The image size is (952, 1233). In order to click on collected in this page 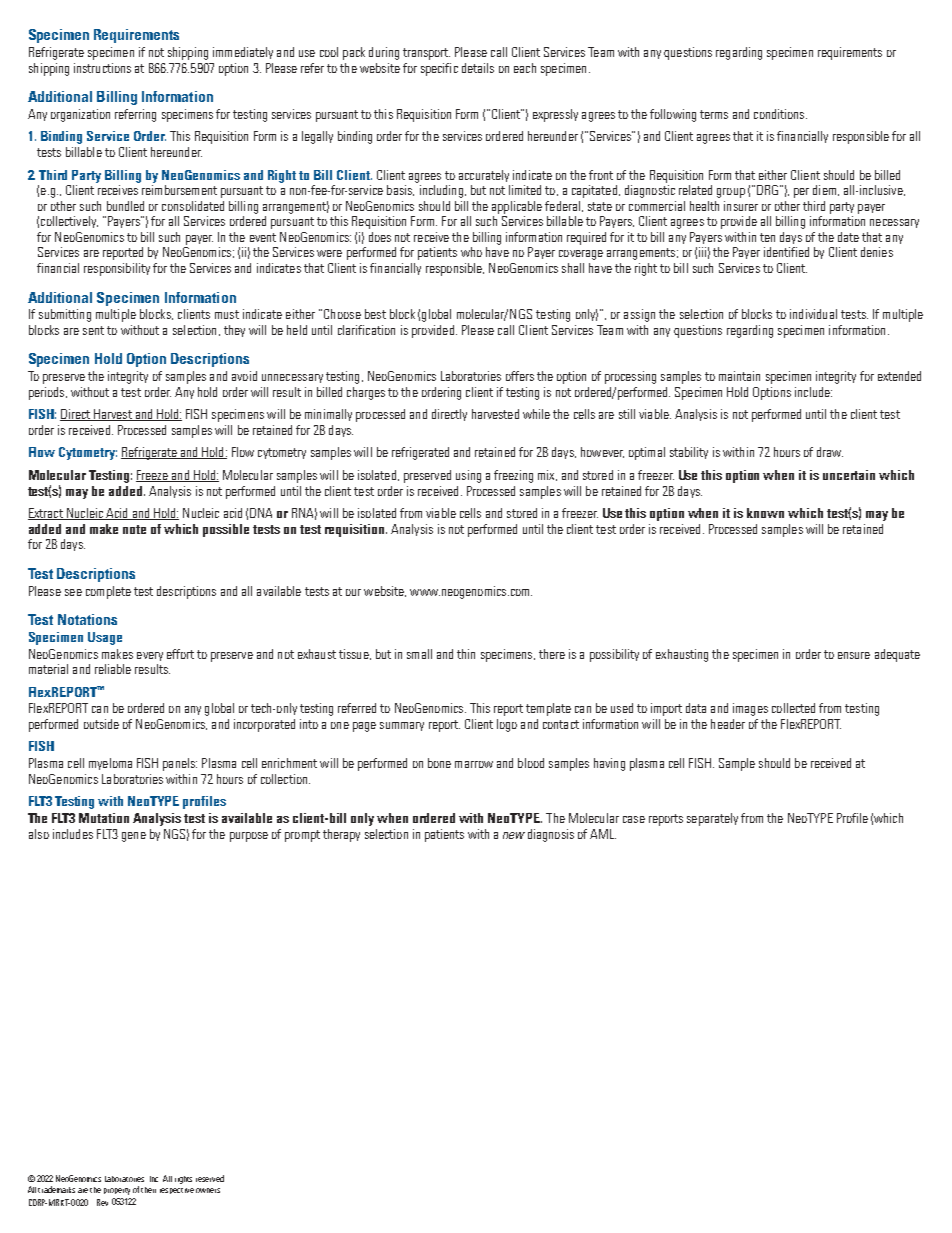, I will do `click(793, 708)`.
